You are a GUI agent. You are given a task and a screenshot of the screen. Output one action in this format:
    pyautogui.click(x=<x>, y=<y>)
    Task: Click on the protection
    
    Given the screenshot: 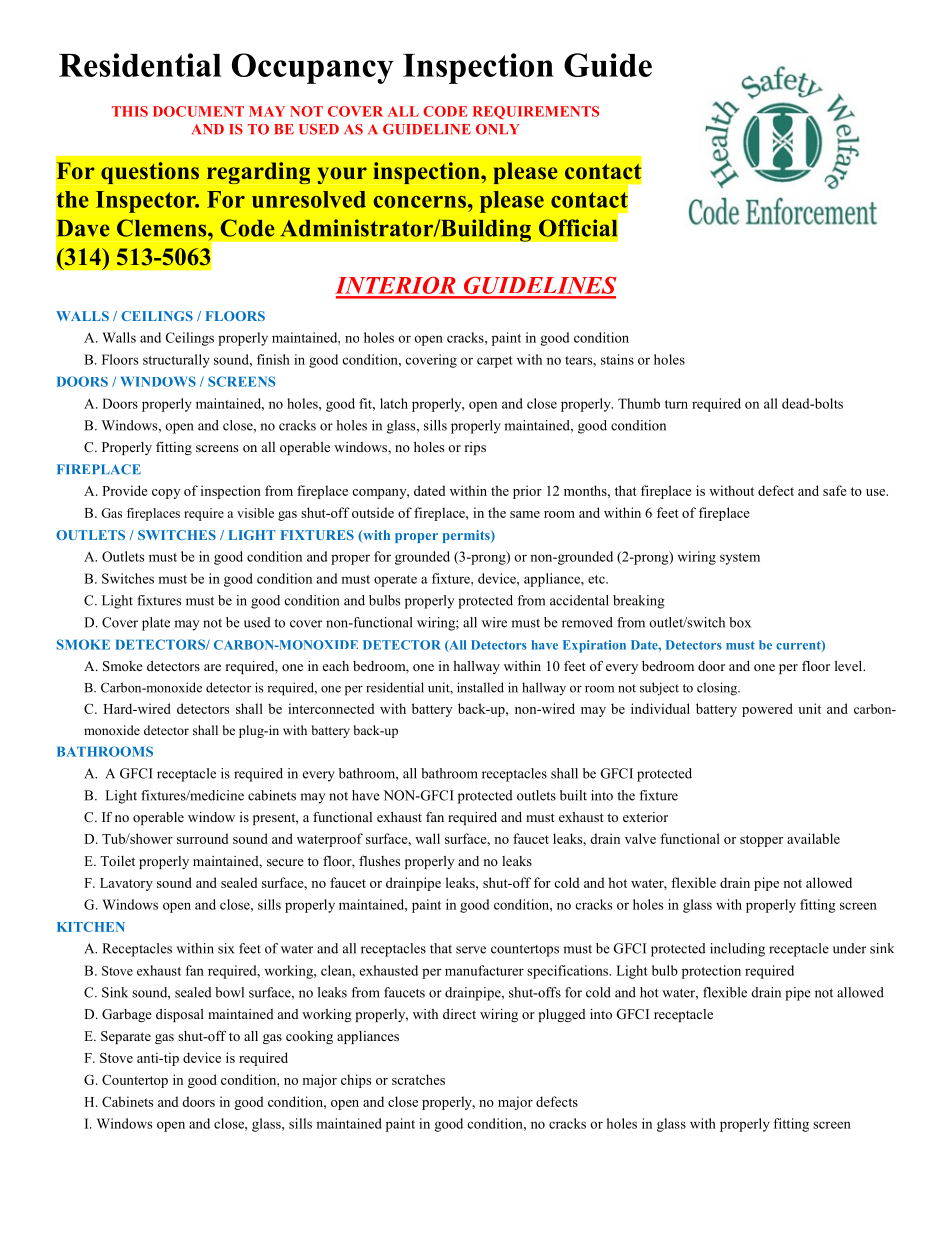 What is the action you would take?
    pyautogui.click(x=711, y=972)
